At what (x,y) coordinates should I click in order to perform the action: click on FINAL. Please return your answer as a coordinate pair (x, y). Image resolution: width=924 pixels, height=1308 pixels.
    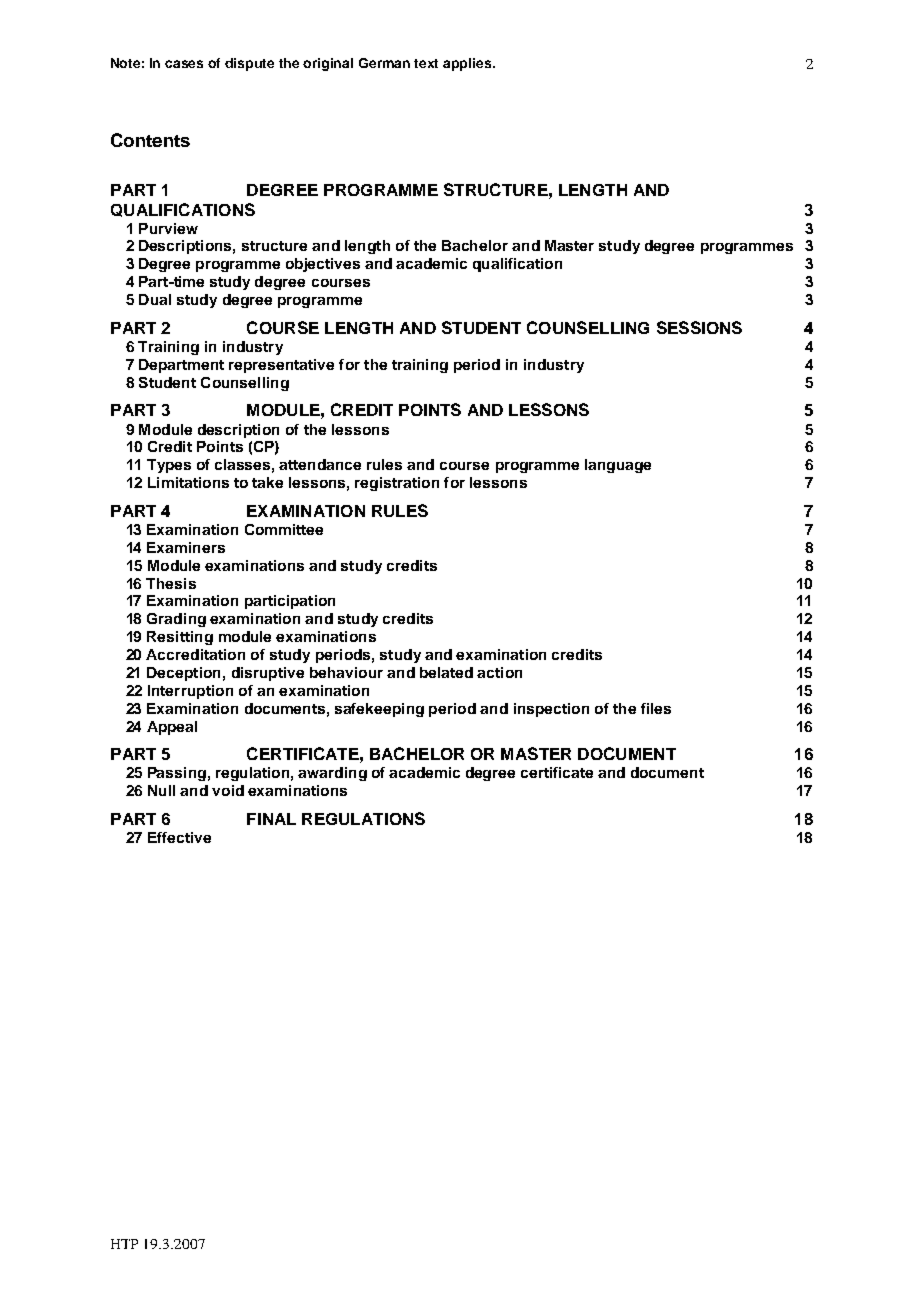
    Looking at the image, I should click on (271, 819).
